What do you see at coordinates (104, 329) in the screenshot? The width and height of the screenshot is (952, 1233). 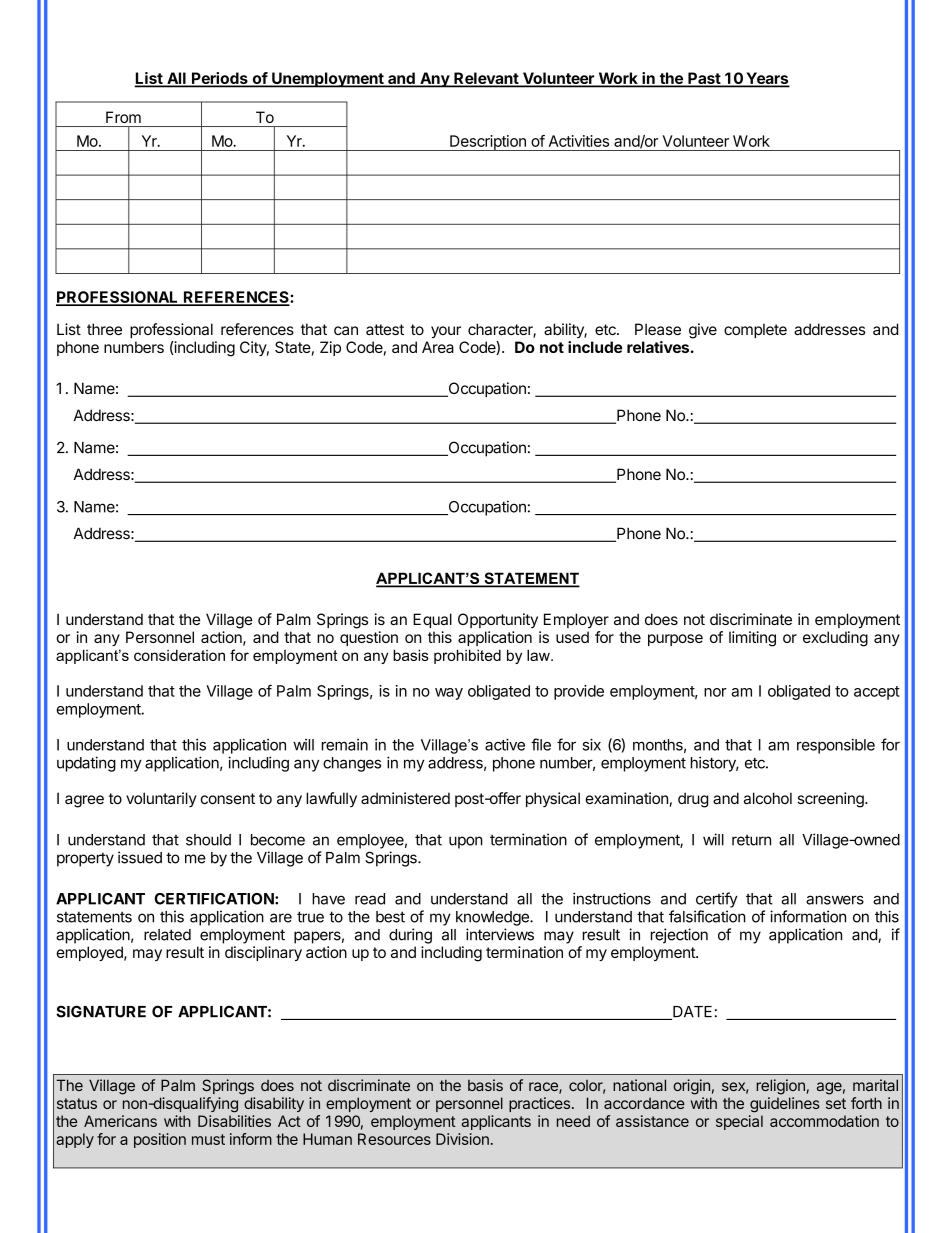 I see `three` at bounding box center [104, 329].
